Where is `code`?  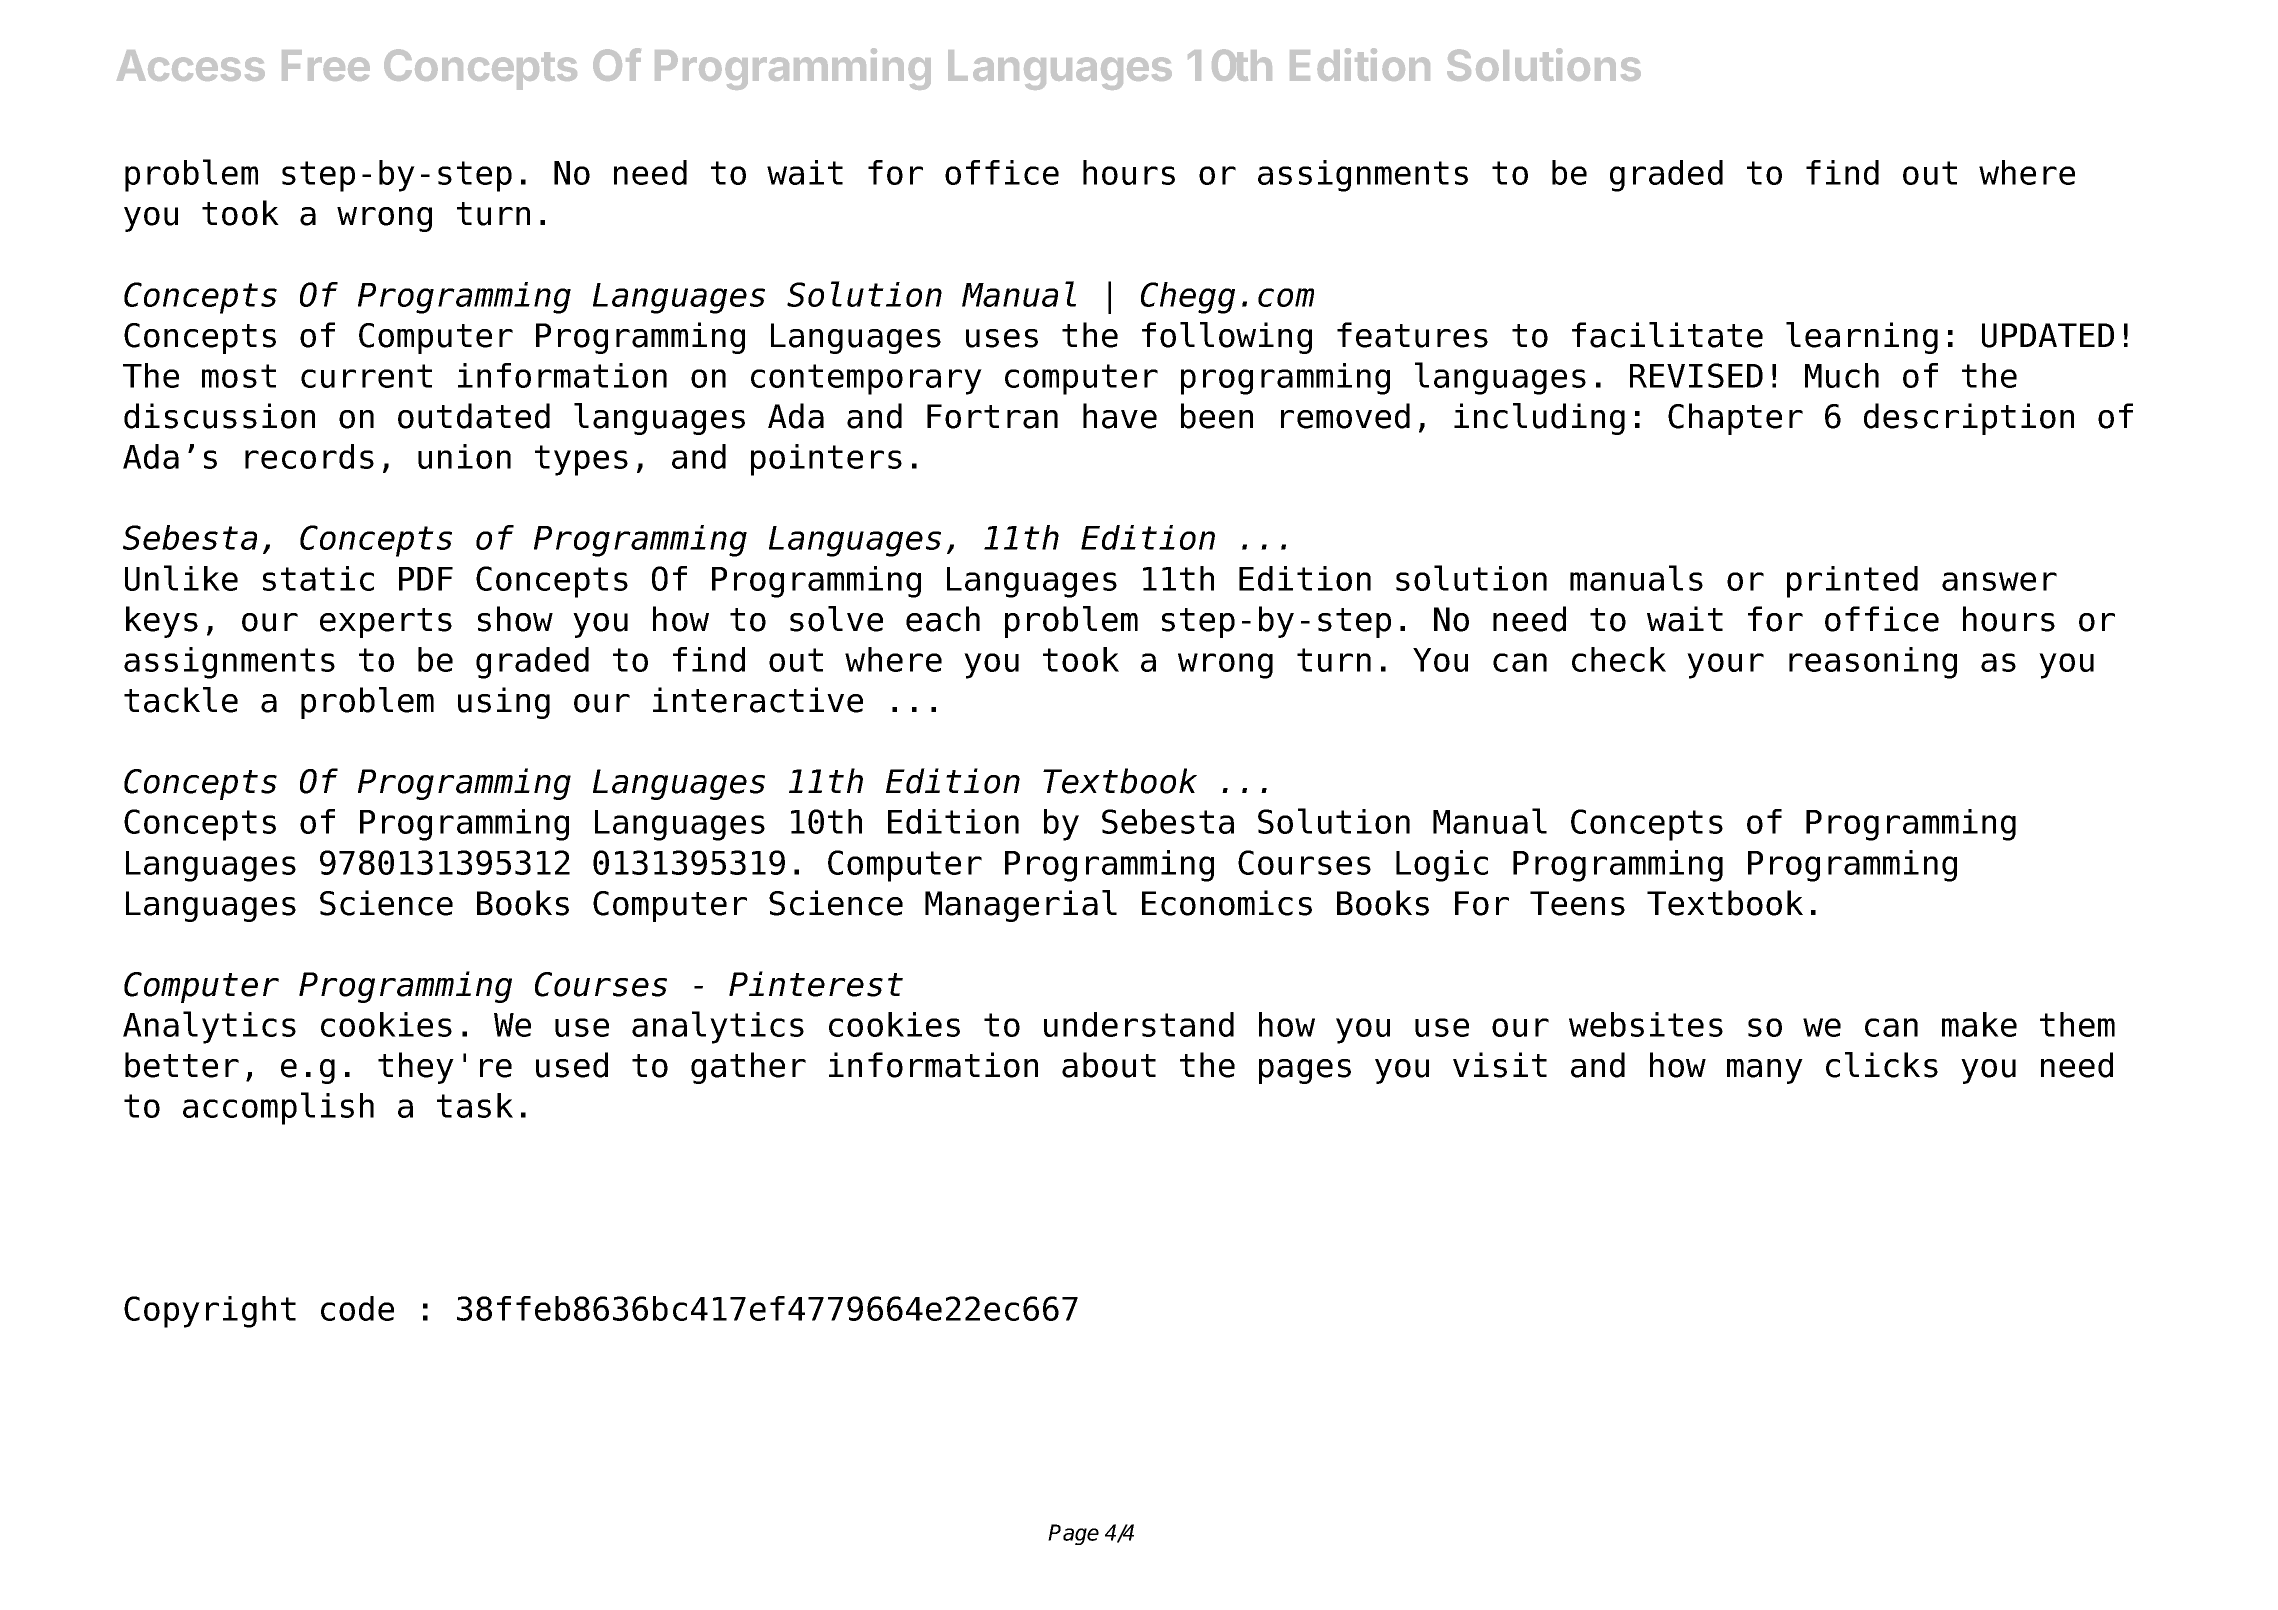
code is located at coordinates (357, 1308).
